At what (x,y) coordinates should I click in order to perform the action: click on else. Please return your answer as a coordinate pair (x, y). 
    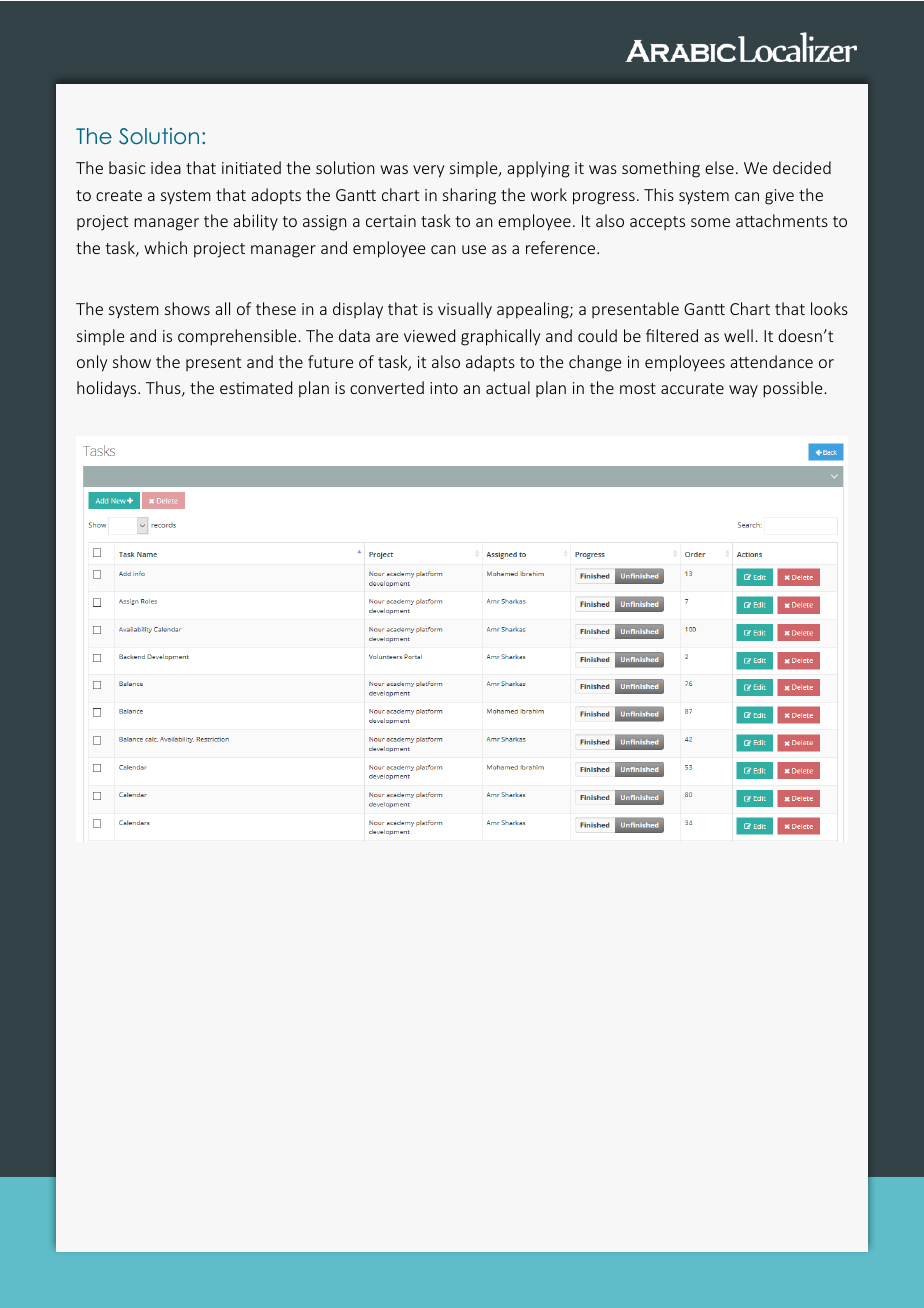
    Looking at the image, I should click on (719, 167).
